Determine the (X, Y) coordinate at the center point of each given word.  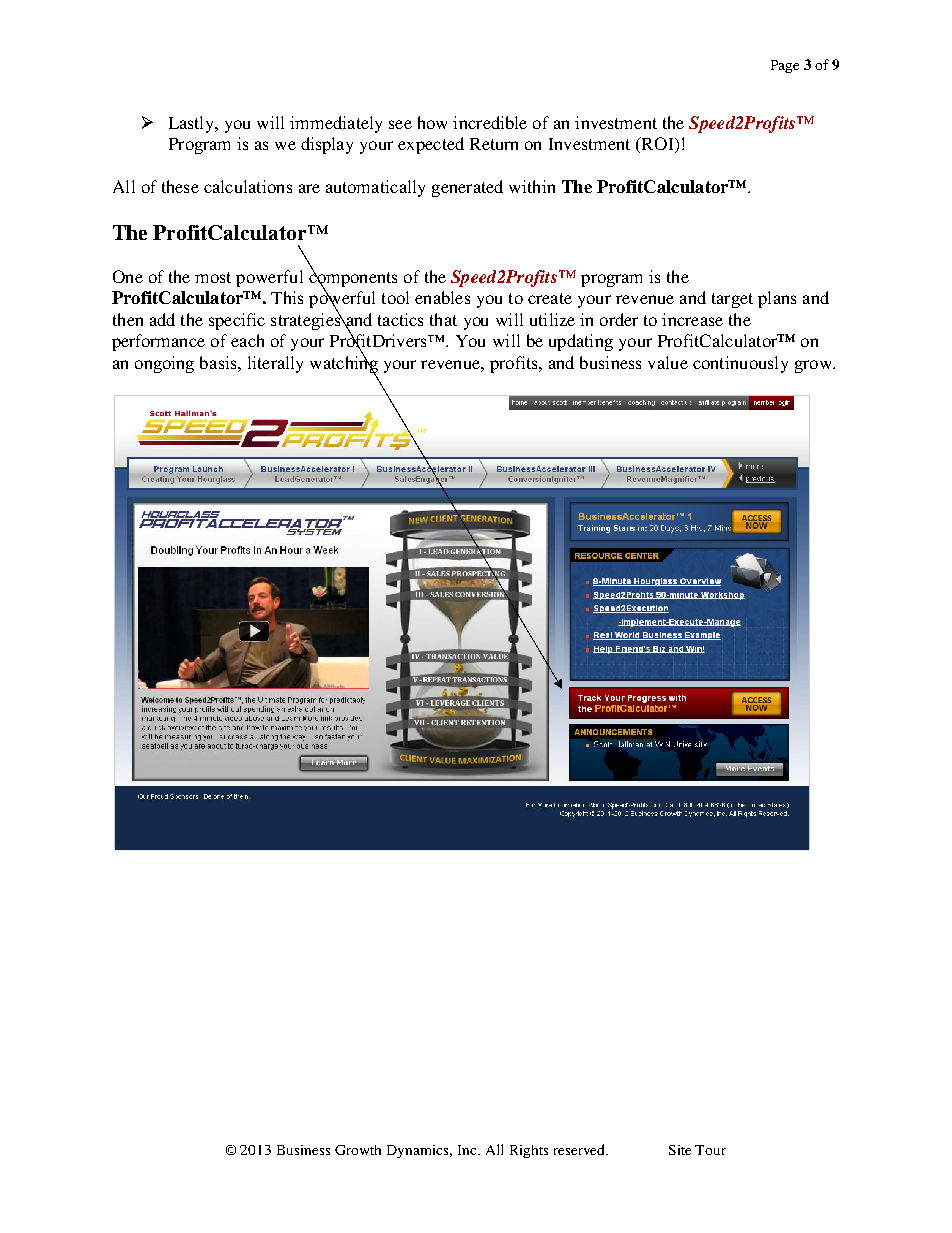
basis (219, 362)
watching (344, 364)
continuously (740, 364)
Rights (529, 1151)
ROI (658, 145)
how (432, 122)
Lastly (193, 124)
